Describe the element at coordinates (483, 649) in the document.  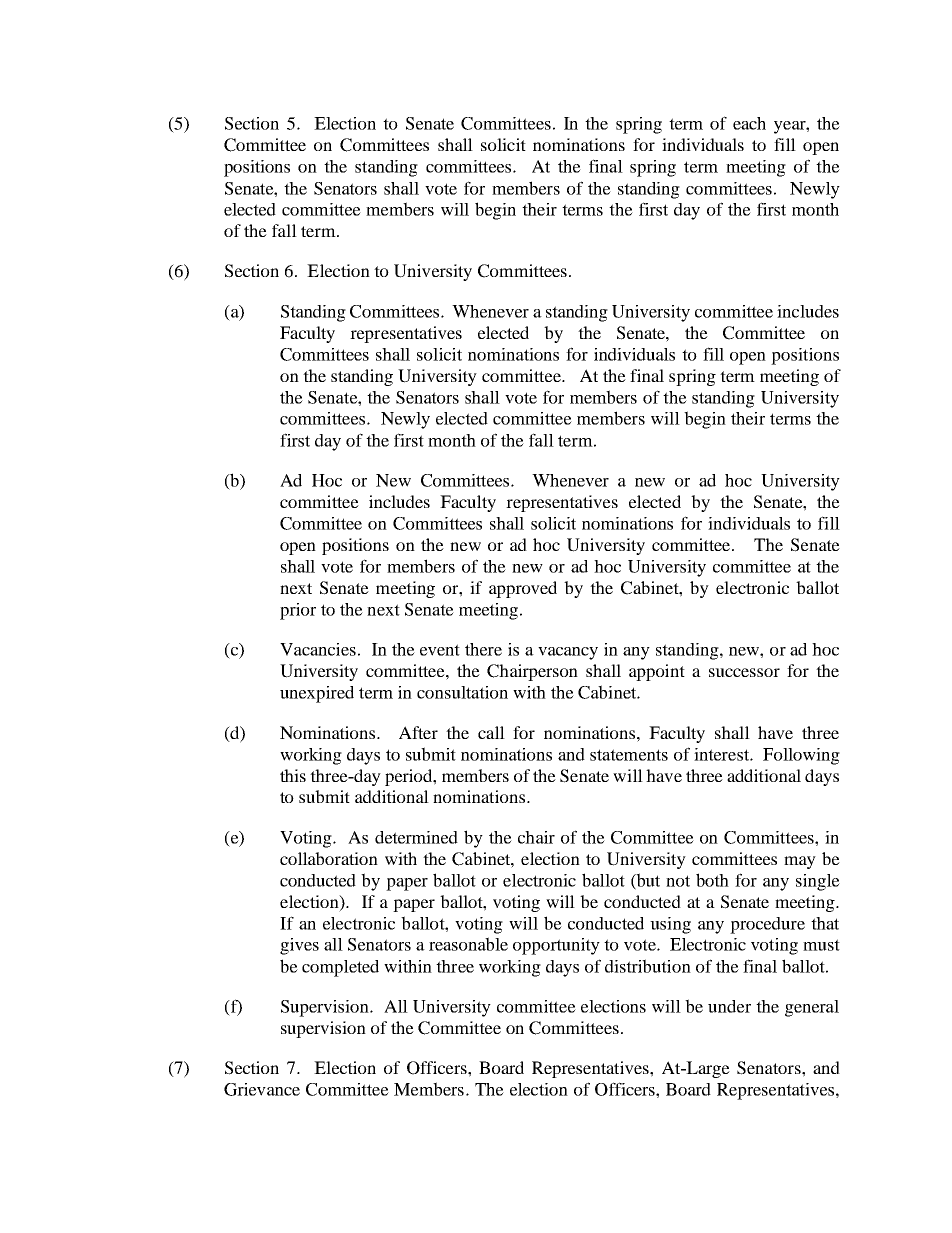
I see `there` at that location.
